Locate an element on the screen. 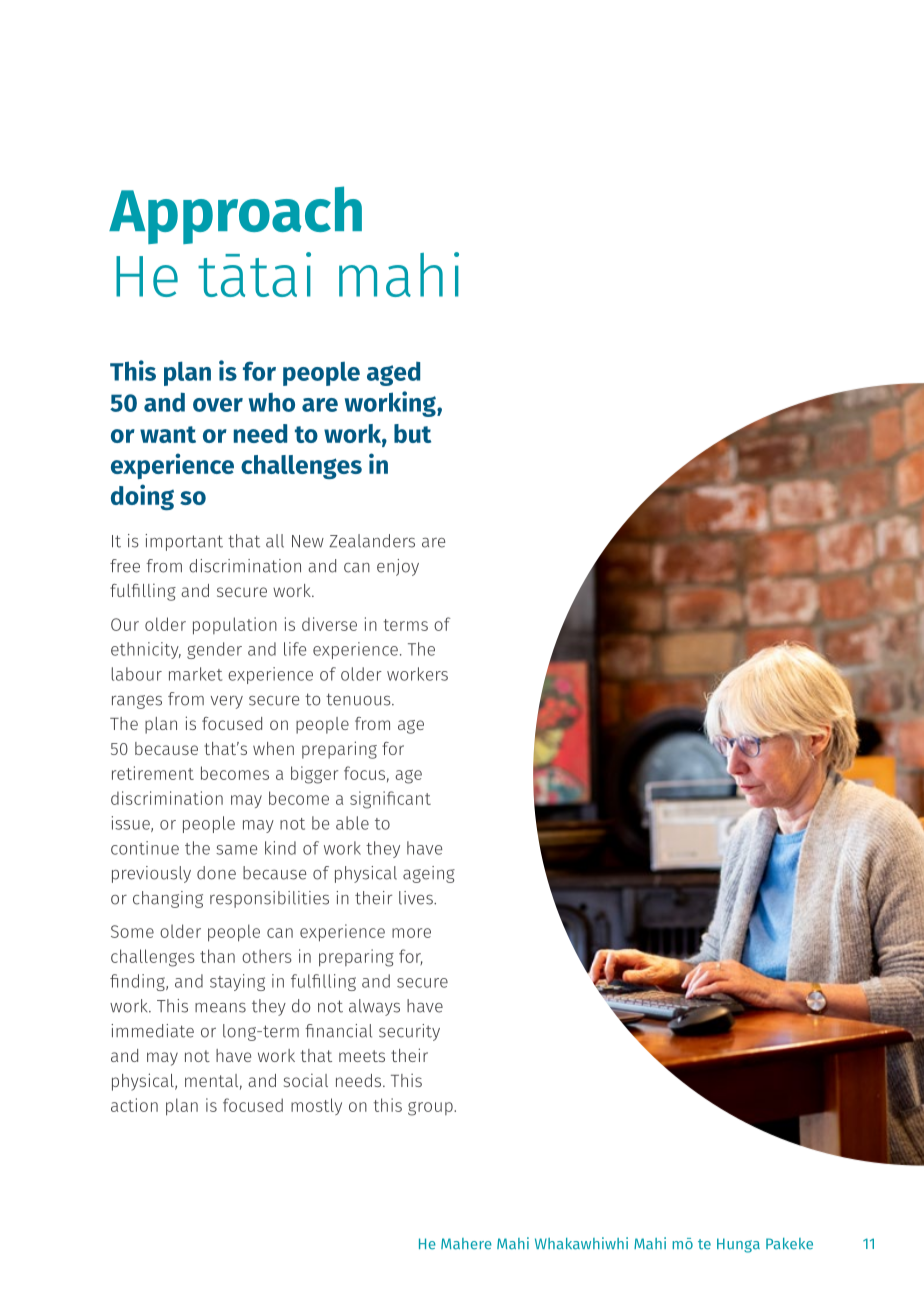 The image size is (924, 1308). life is located at coordinates (295, 649).
